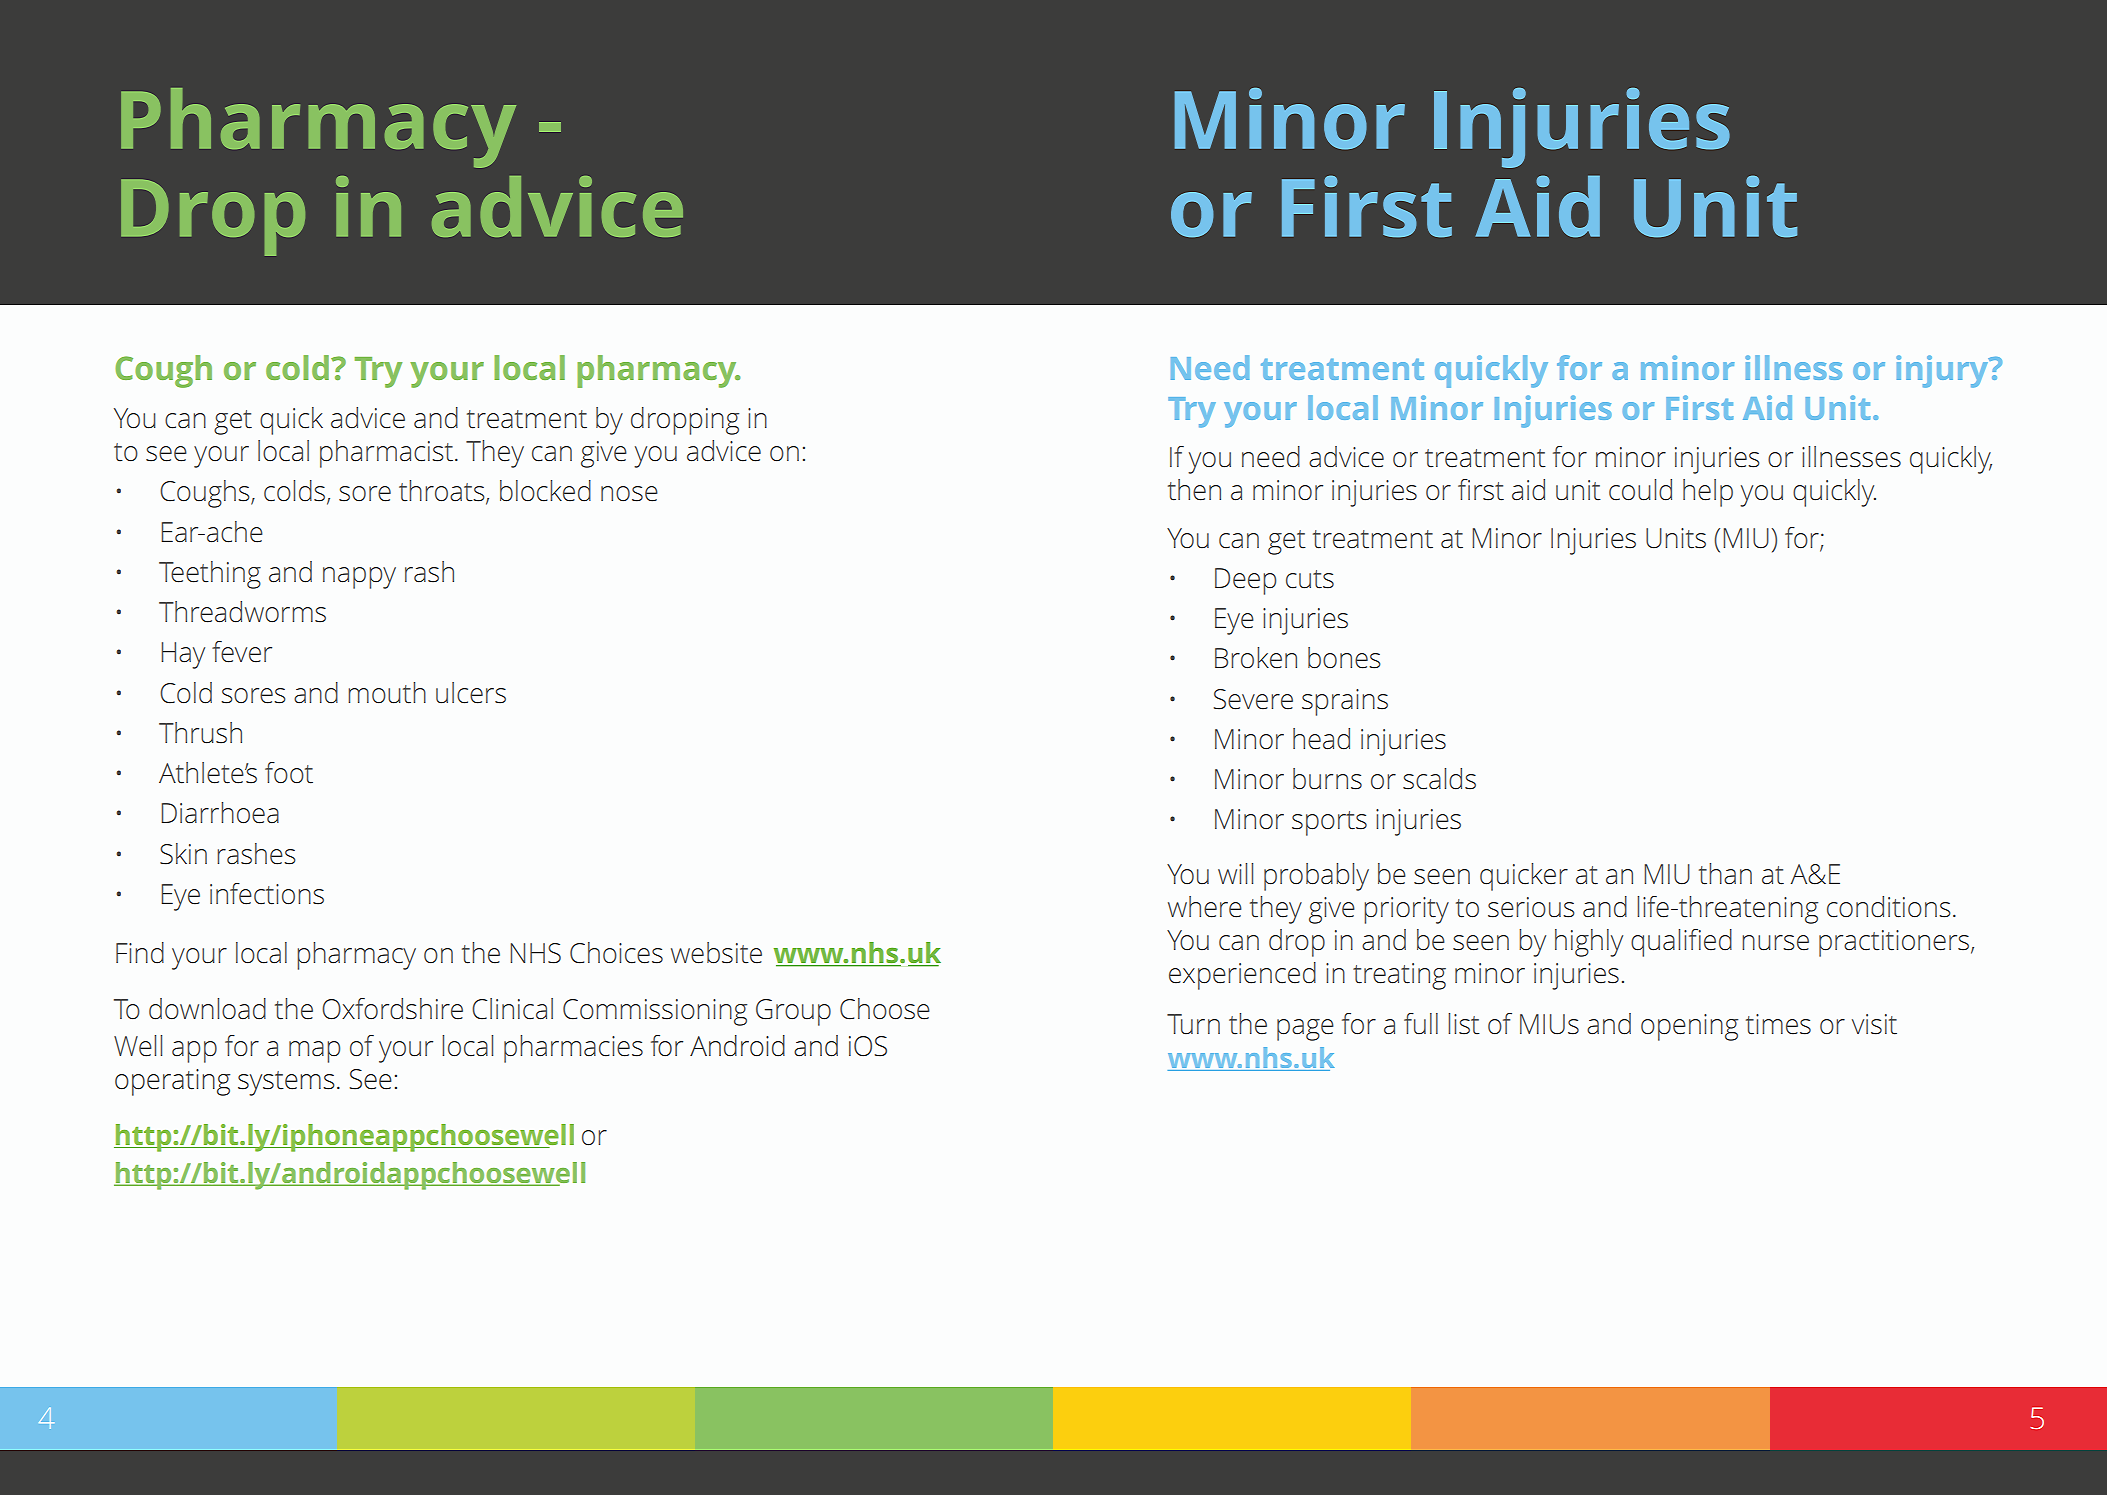 The height and width of the screenshot is (1495, 2107). What do you see at coordinates (386, 454) in the screenshot?
I see `pharmacist` at bounding box center [386, 454].
